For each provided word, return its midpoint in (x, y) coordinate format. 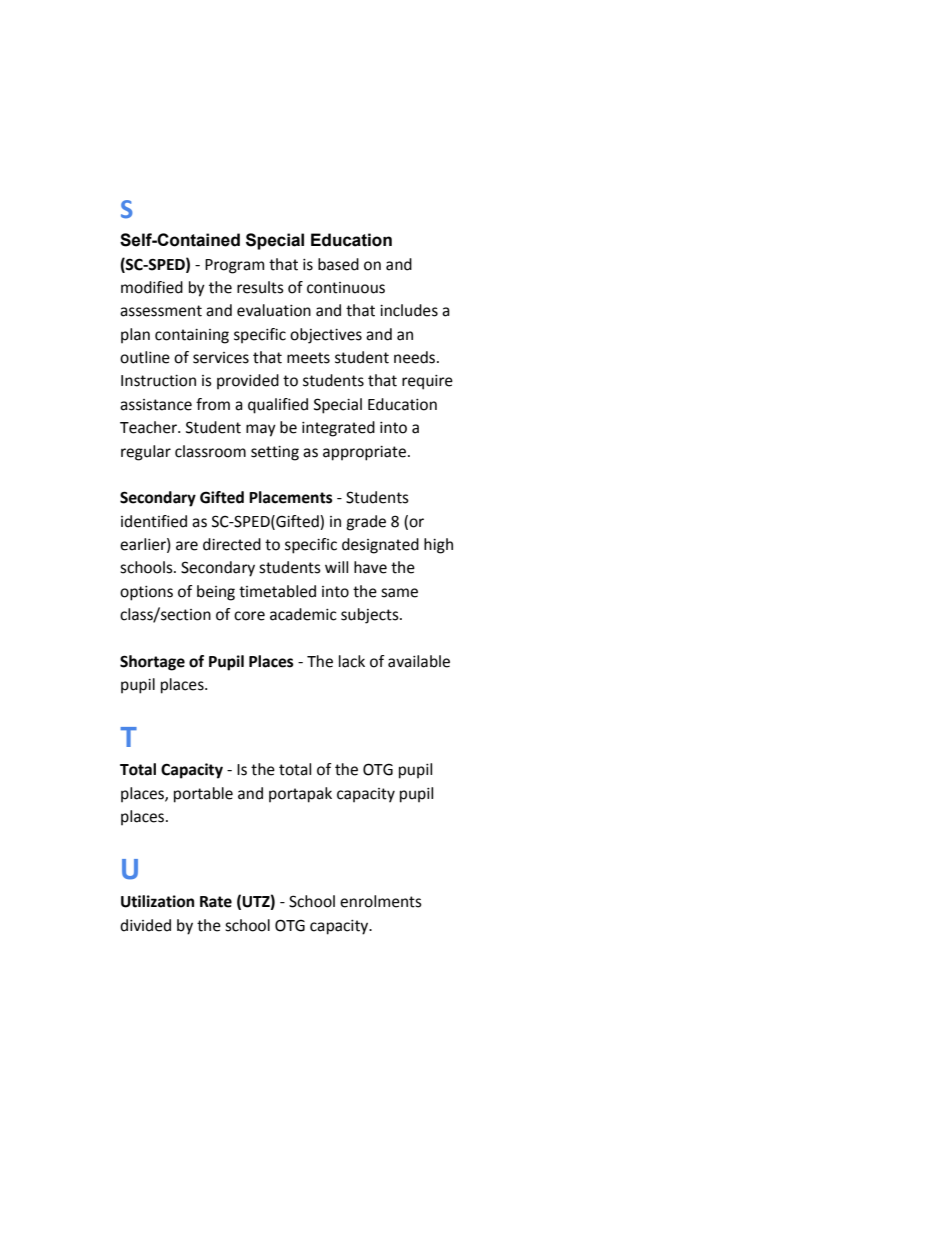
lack (352, 661)
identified (154, 521)
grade (366, 523)
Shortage (152, 663)
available (419, 661)
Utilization (157, 901)
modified (152, 287)
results (260, 287)
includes (409, 310)
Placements (291, 497)
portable (203, 795)
